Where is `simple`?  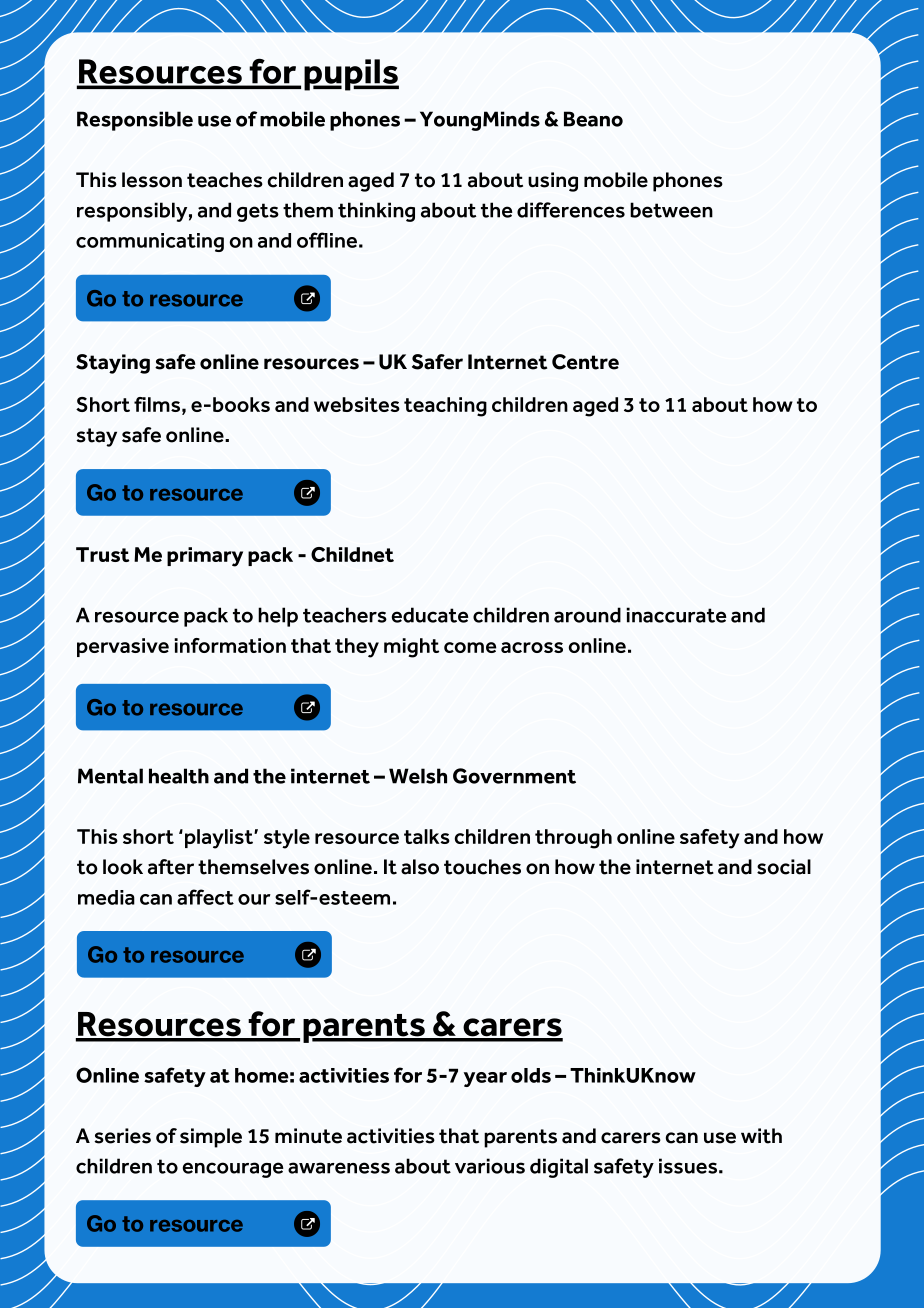 simple is located at coordinates (211, 1138).
